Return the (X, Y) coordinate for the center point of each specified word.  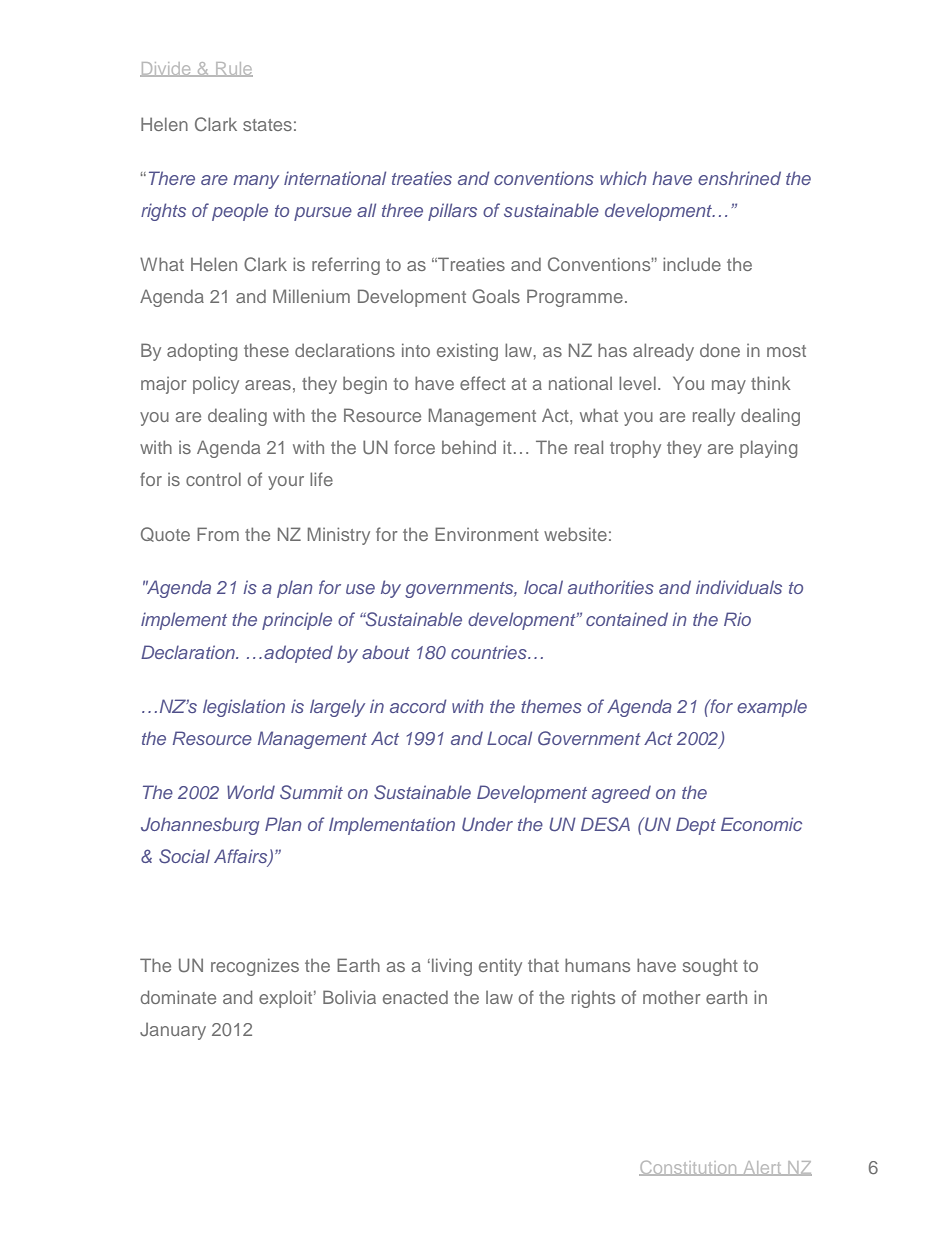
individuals (739, 587)
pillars (452, 212)
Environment (487, 534)
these (266, 350)
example (772, 708)
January (173, 1031)
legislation (244, 708)
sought (710, 967)
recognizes (255, 967)
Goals (496, 296)
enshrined (739, 178)
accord (418, 706)
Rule (233, 69)
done (720, 350)
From (218, 534)
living (452, 967)
